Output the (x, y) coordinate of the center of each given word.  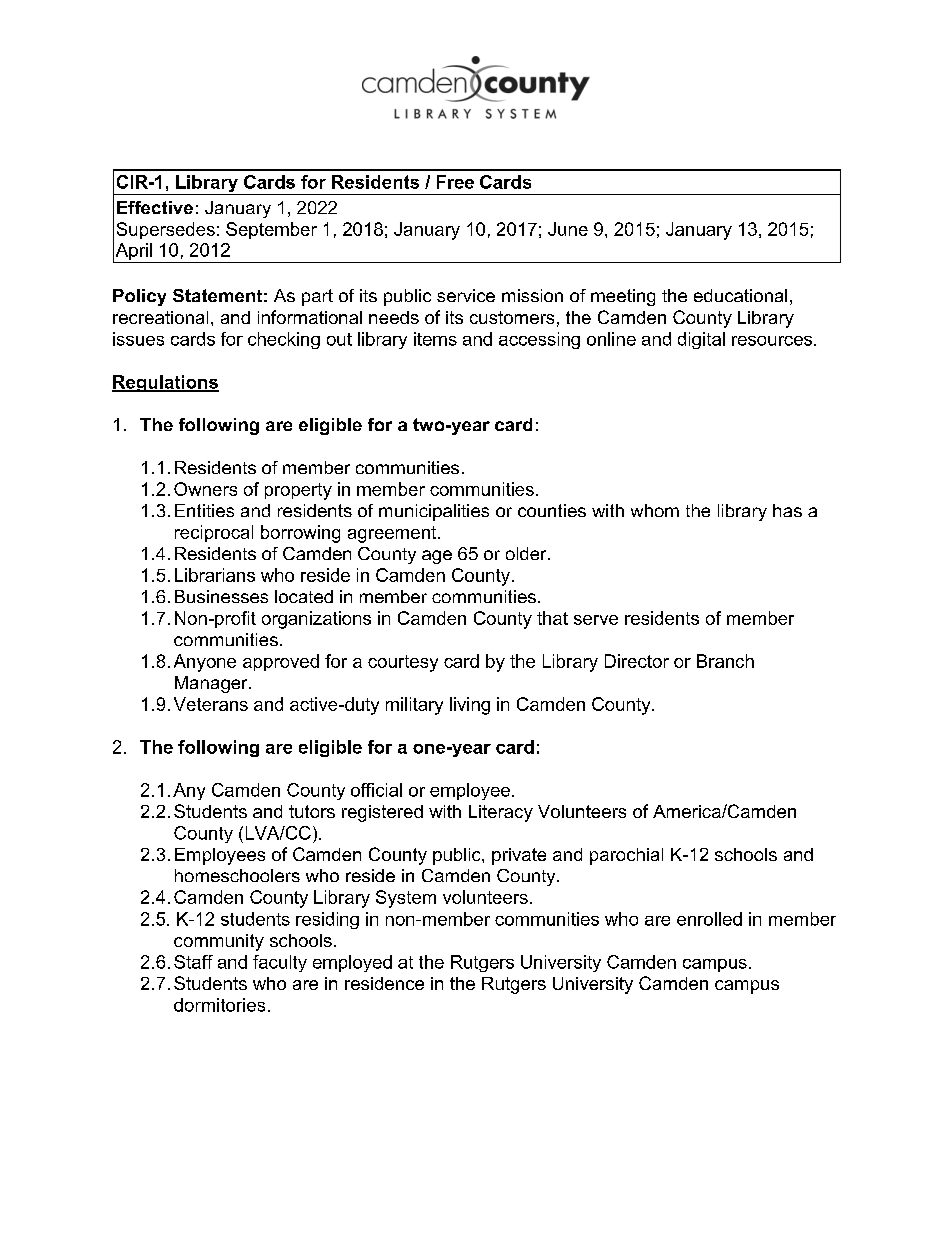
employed (352, 963)
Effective (155, 207)
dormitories (219, 1005)
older (527, 553)
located (304, 596)
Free (455, 182)
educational (740, 295)
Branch (725, 661)
